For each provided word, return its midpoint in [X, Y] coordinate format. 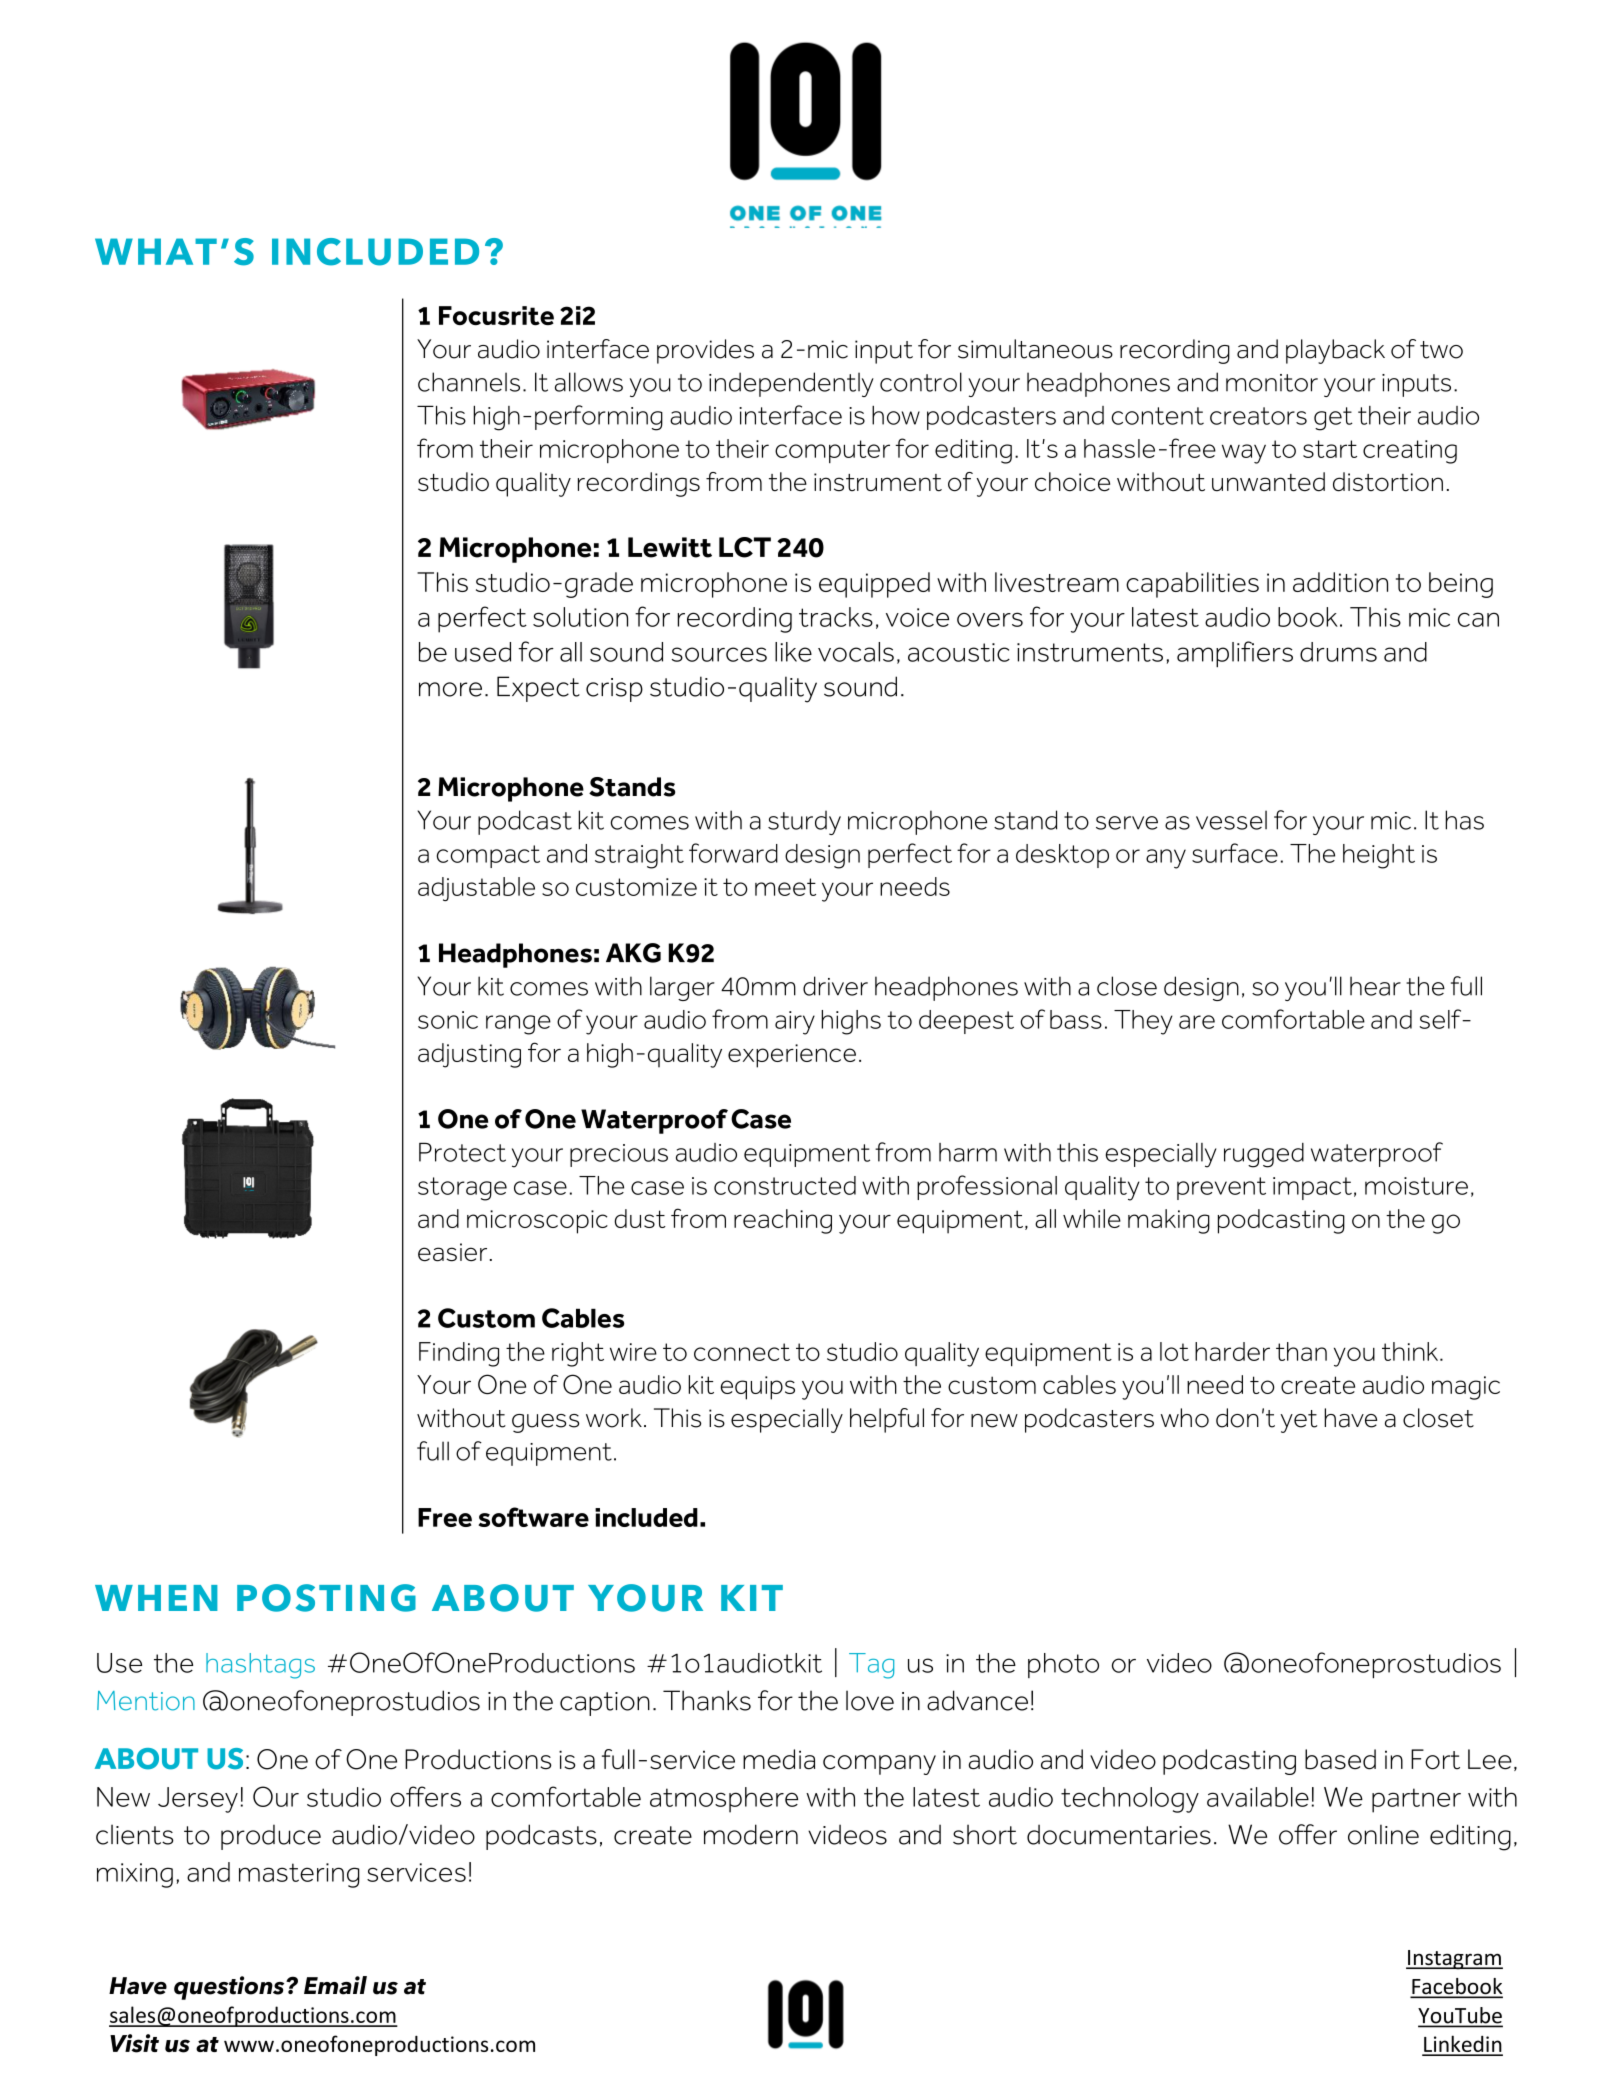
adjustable [476, 889]
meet [785, 887]
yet [1298, 1421]
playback [1335, 351]
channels [469, 382]
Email [335, 1985]
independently [791, 384]
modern [751, 1834]
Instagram [1454, 1960]
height [1379, 856]
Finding [459, 1354]
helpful [887, 1420]
